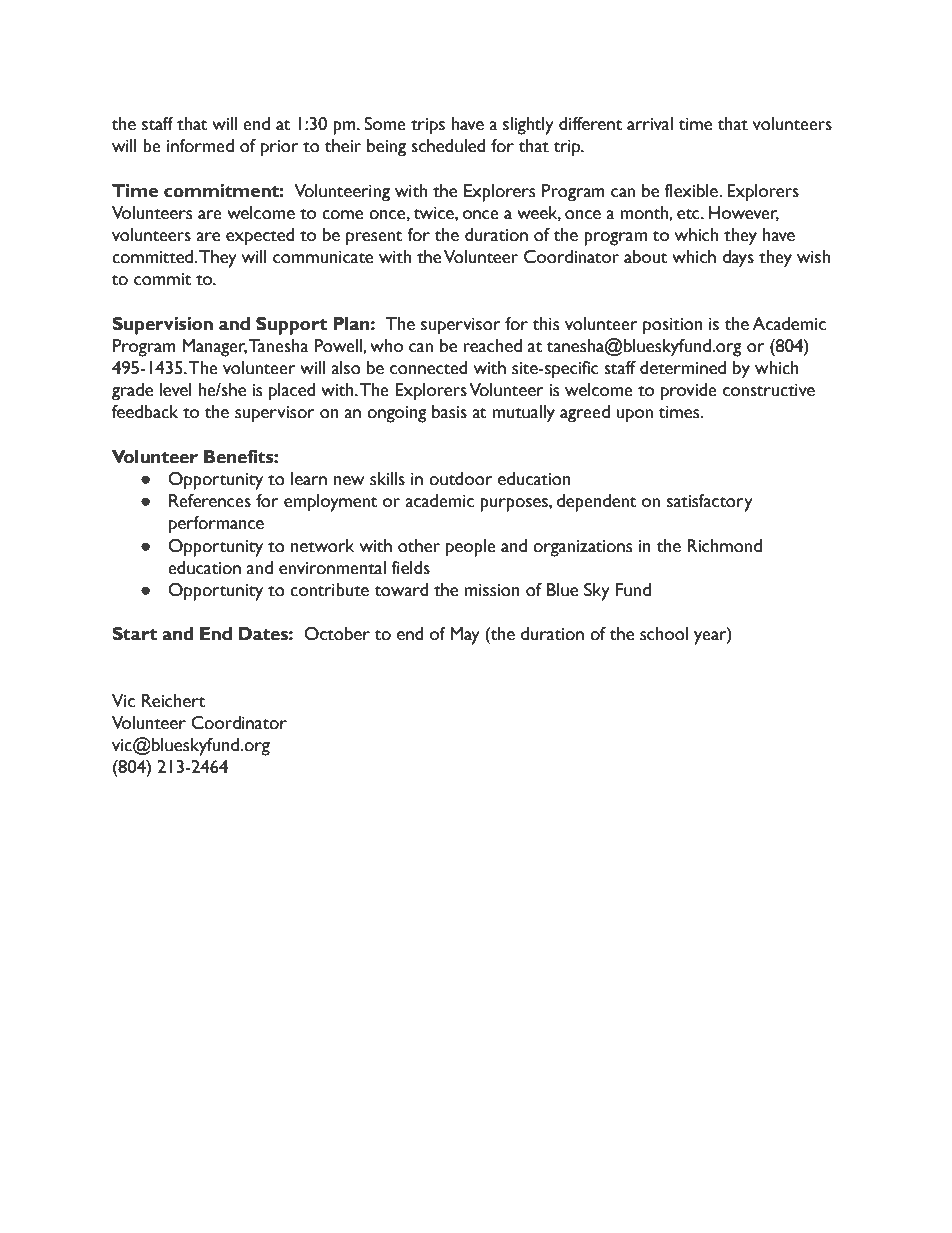 This page has height=1233, width=952. I want to click on scheduled, so click(448, 146).
